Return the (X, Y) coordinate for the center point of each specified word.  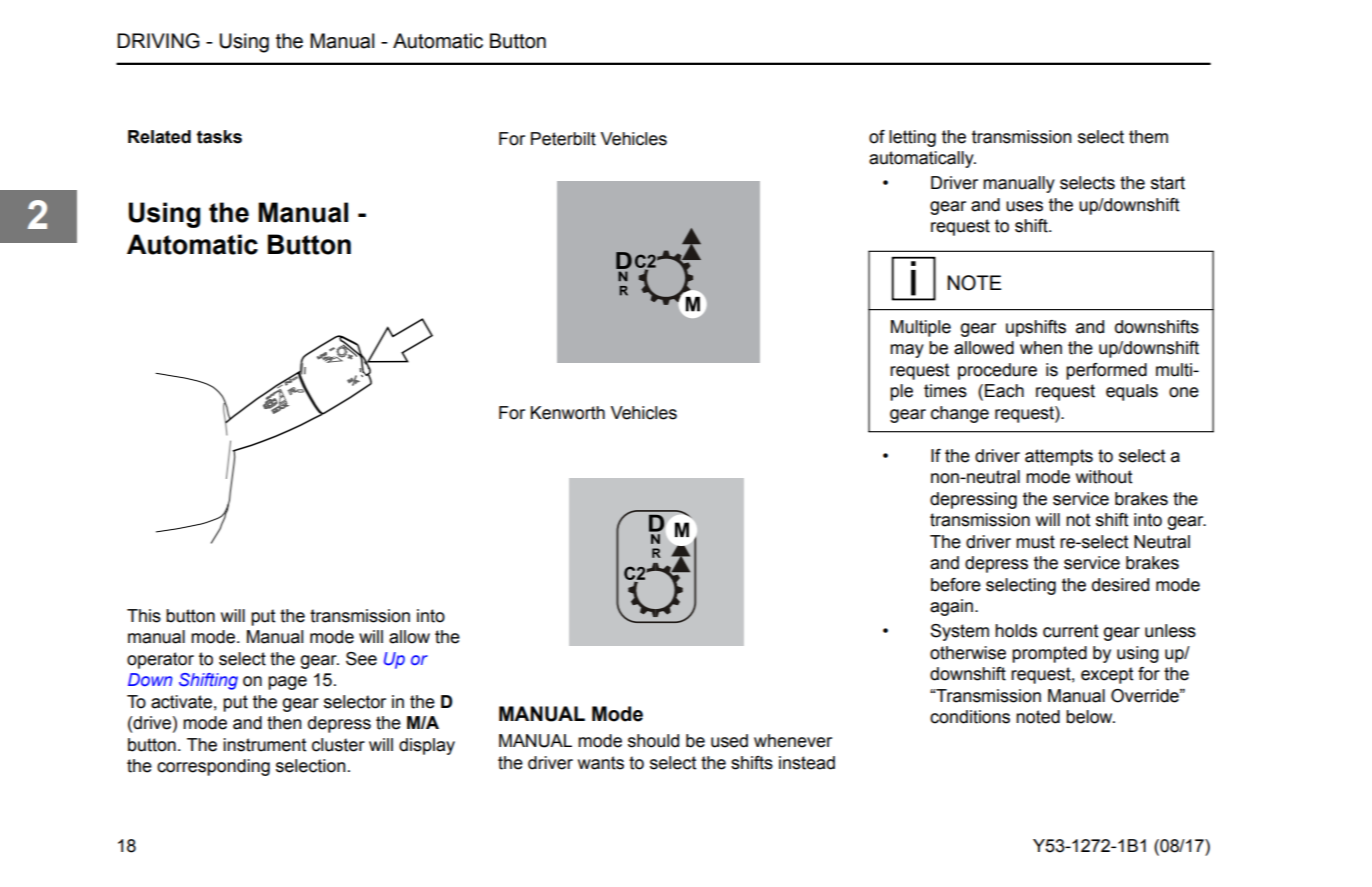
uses (1024, 206)
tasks (219, 137)
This (144, 616)
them (1148, 137)
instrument (265, 745)
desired (1120, 585)
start (1168, 183)
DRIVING (158, 41)
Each (1004, 391)
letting (912, 138)
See (361, 659)
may (907, 351)
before (956, 585)
